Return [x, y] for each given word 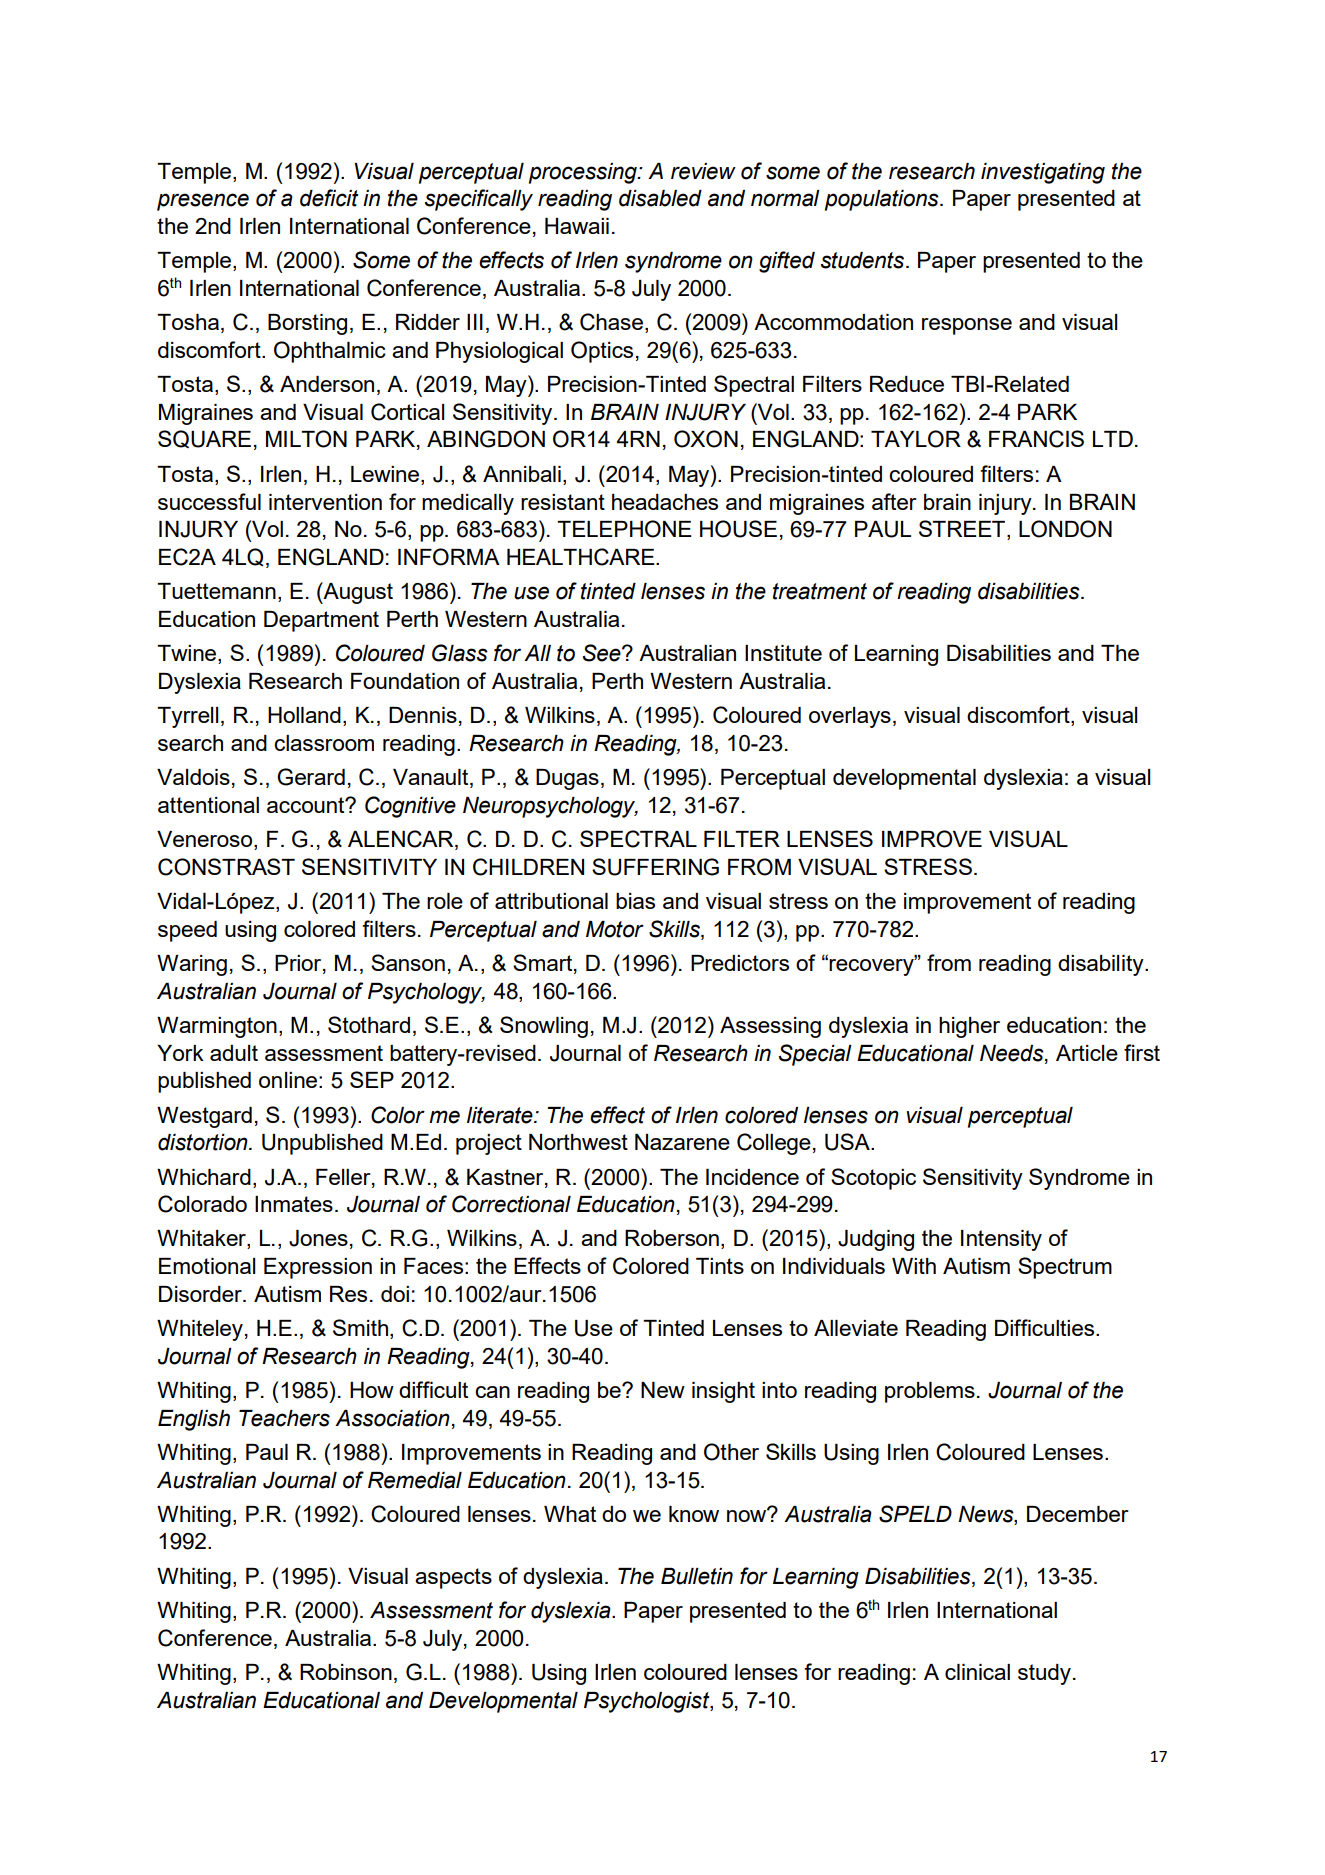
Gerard [311, 777]
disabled [660, 198]
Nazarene [682, 1142]
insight [723, 1392]
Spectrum [1065, 1268]
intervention [325, 502]
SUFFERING [655, 867]
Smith [362, 1329]
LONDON [1065, 529]
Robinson [346, 1672]
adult [234, 1053]
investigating [1043, 173]
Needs [1013, 1054]
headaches [665, 502]
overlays [850, 717]
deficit [329, 198]
